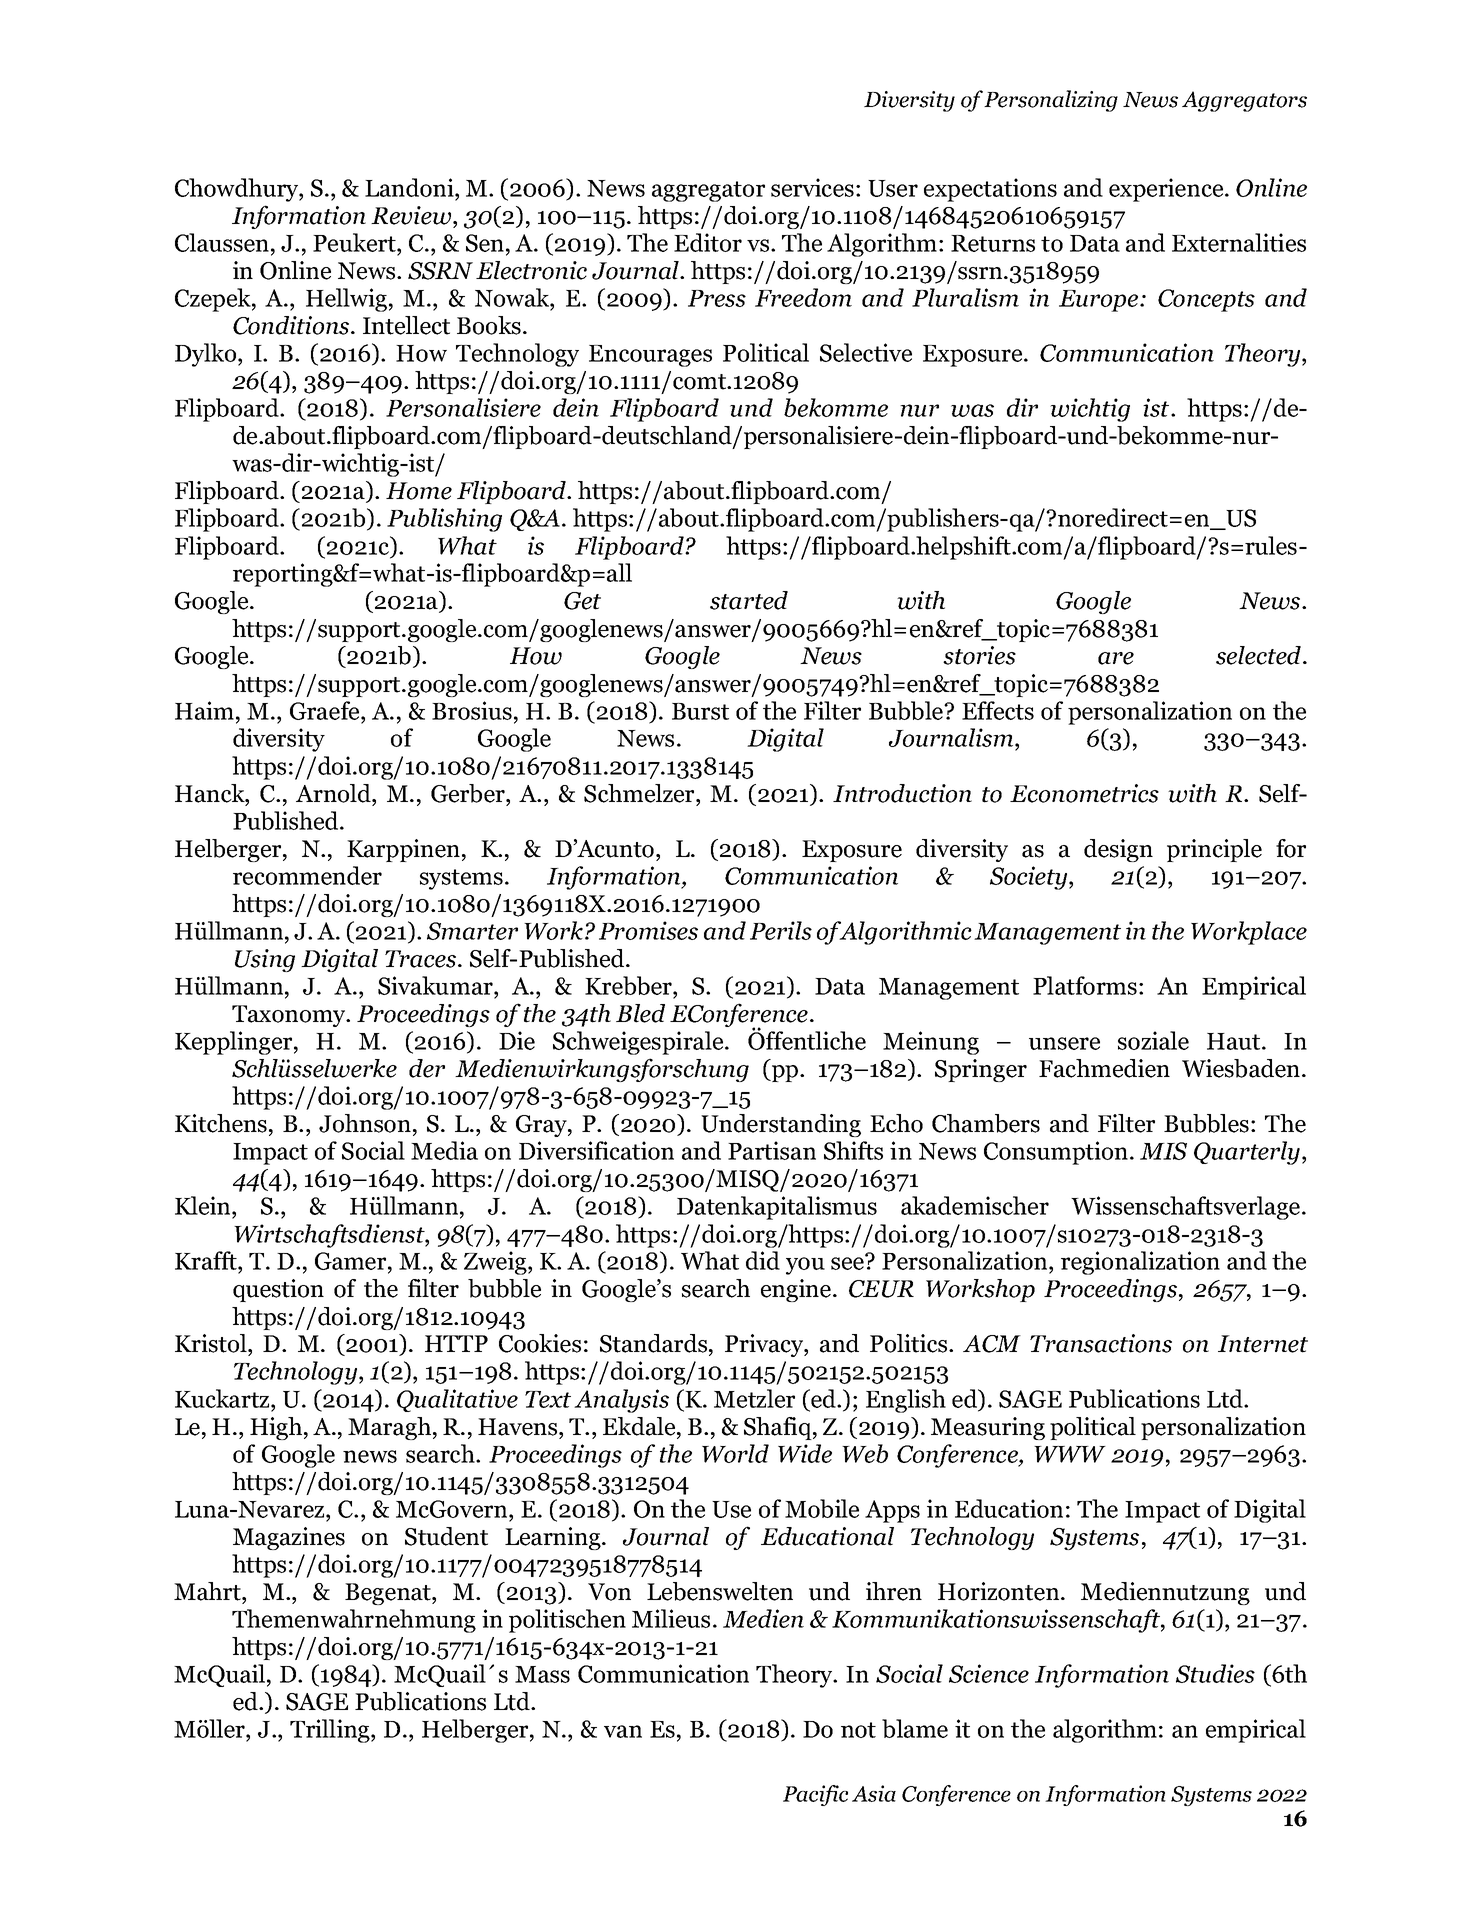 Image resolution: width=1482 pixels, height=1918 pixels. What do you see at coordinates (1167, 190) in the document?
I see `experience` at bounding box center [1167, 190].
